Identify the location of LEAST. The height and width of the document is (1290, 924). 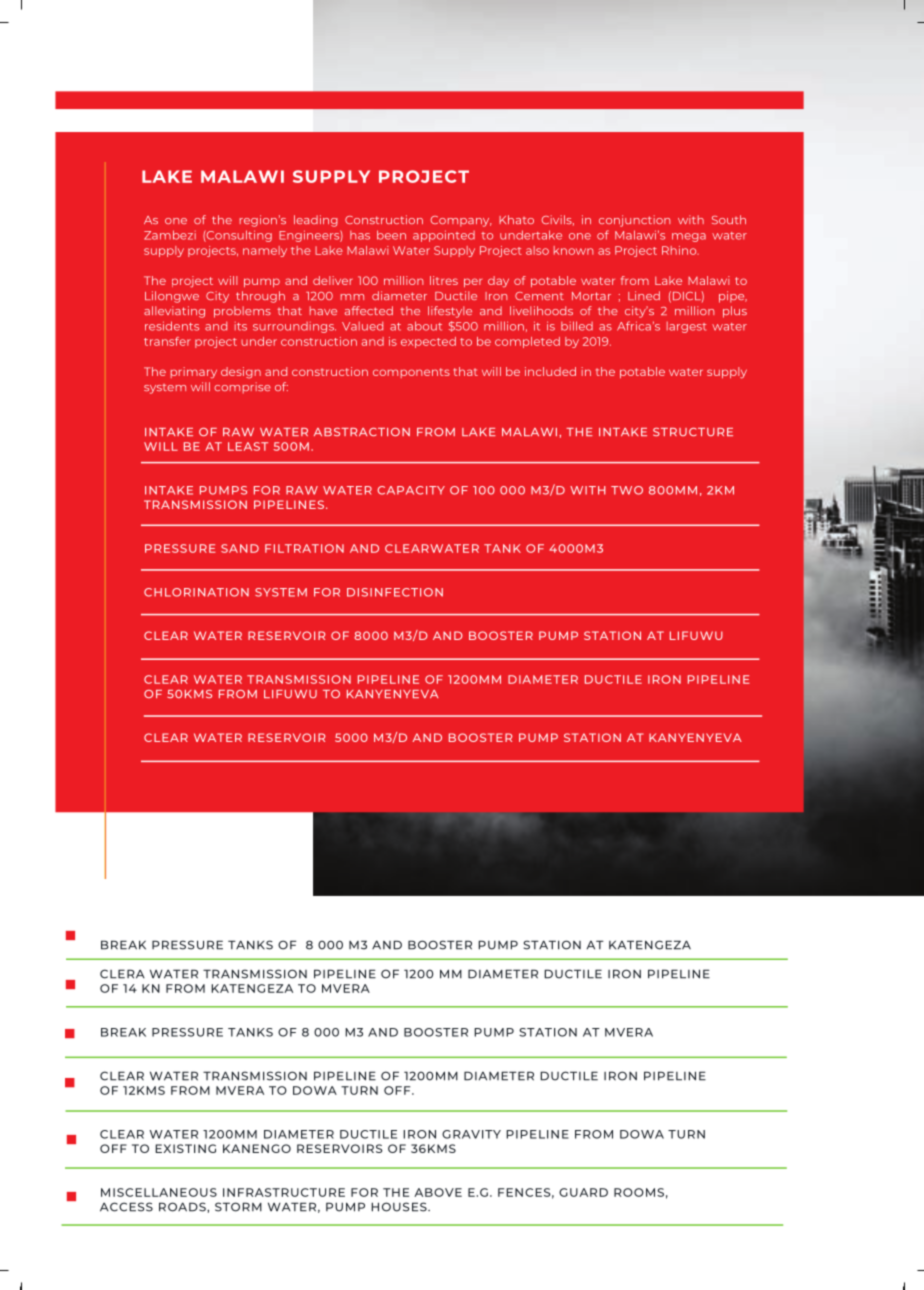
(248, 446).
